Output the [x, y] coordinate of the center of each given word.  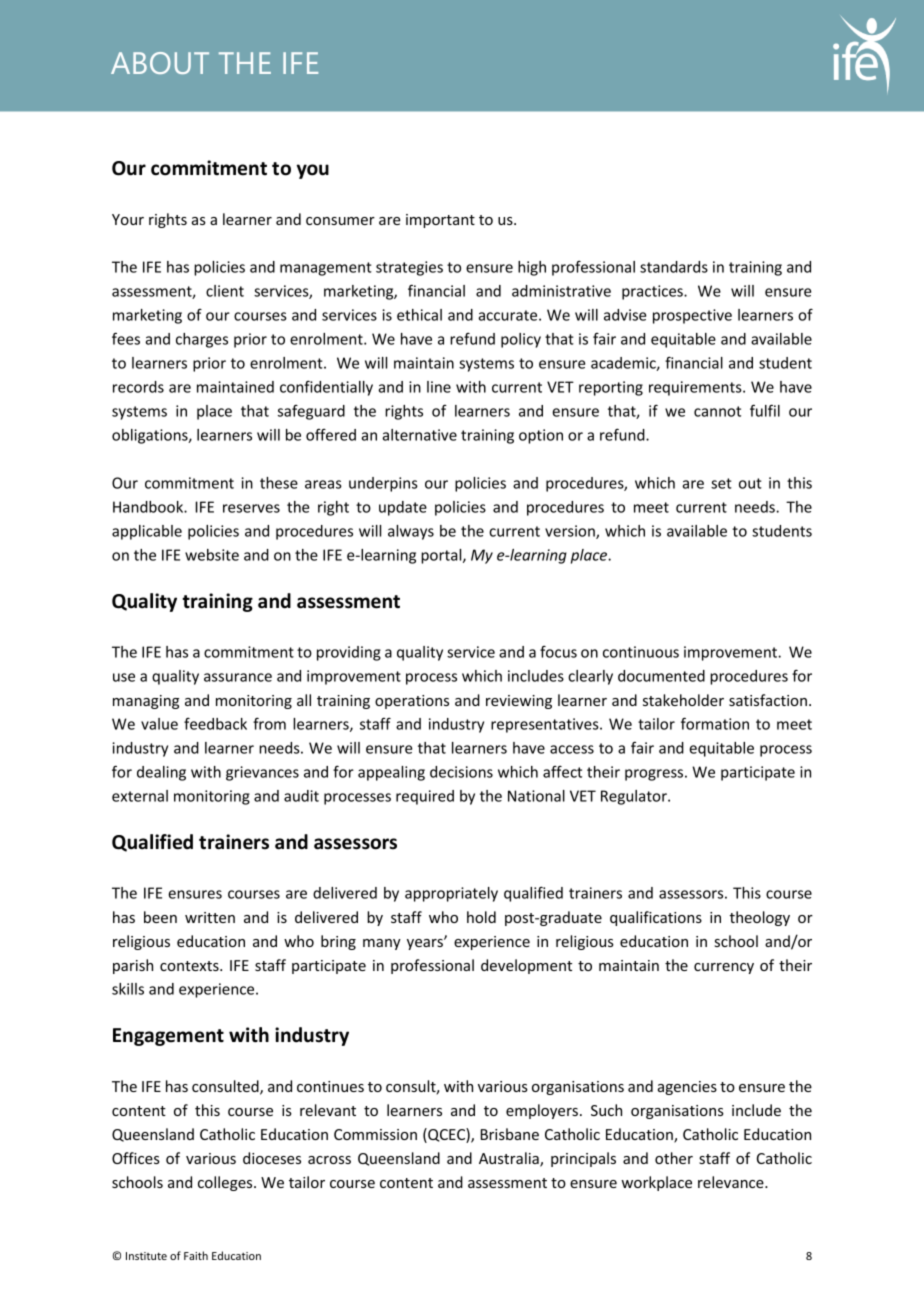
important [440, 221]
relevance [732, 1182]
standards [674, 267]
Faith [196, 1255]
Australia [510, 1159]
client [225, 291]
